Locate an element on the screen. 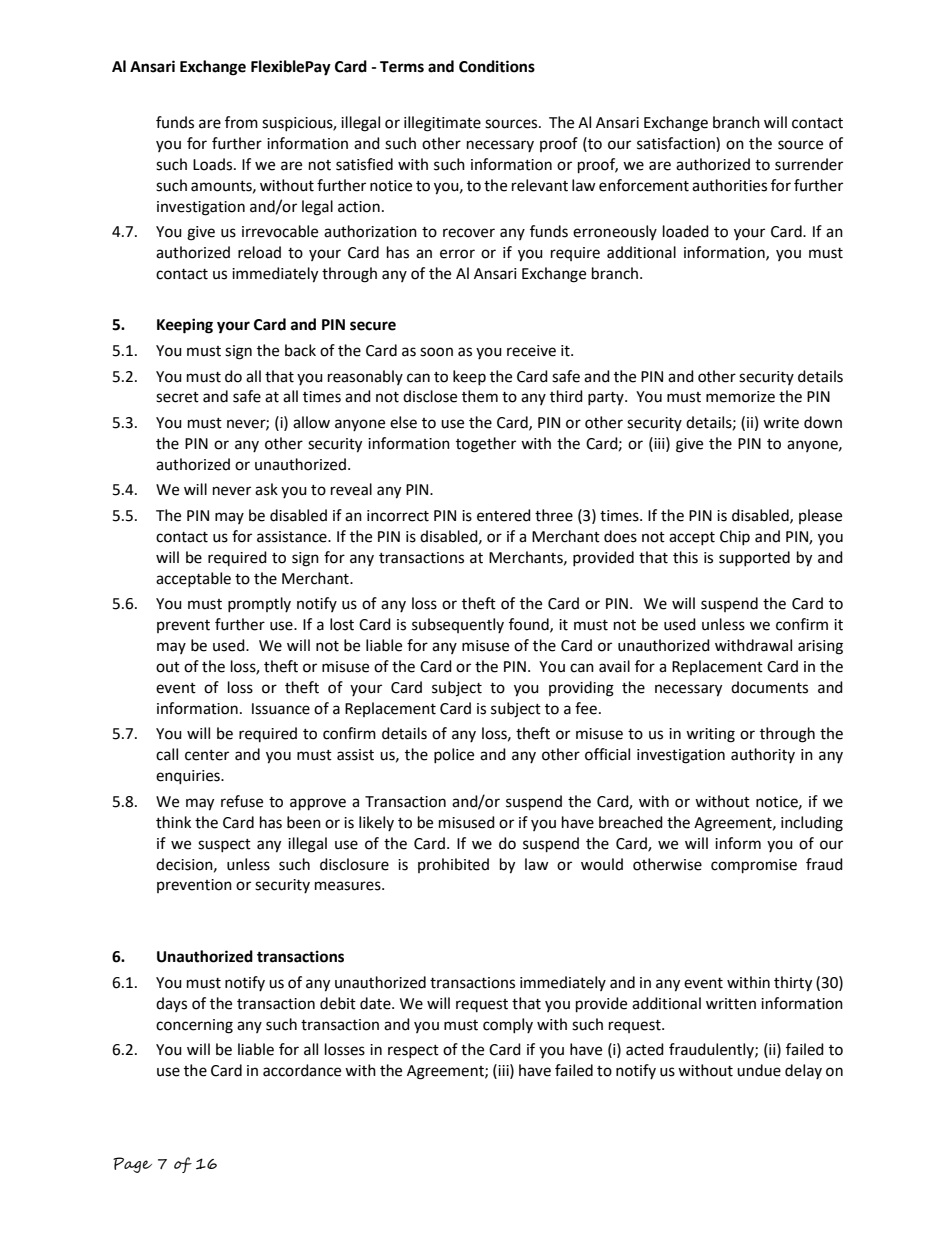 The image size is (952, 1233). entered is located at coordinates (504, 515).
